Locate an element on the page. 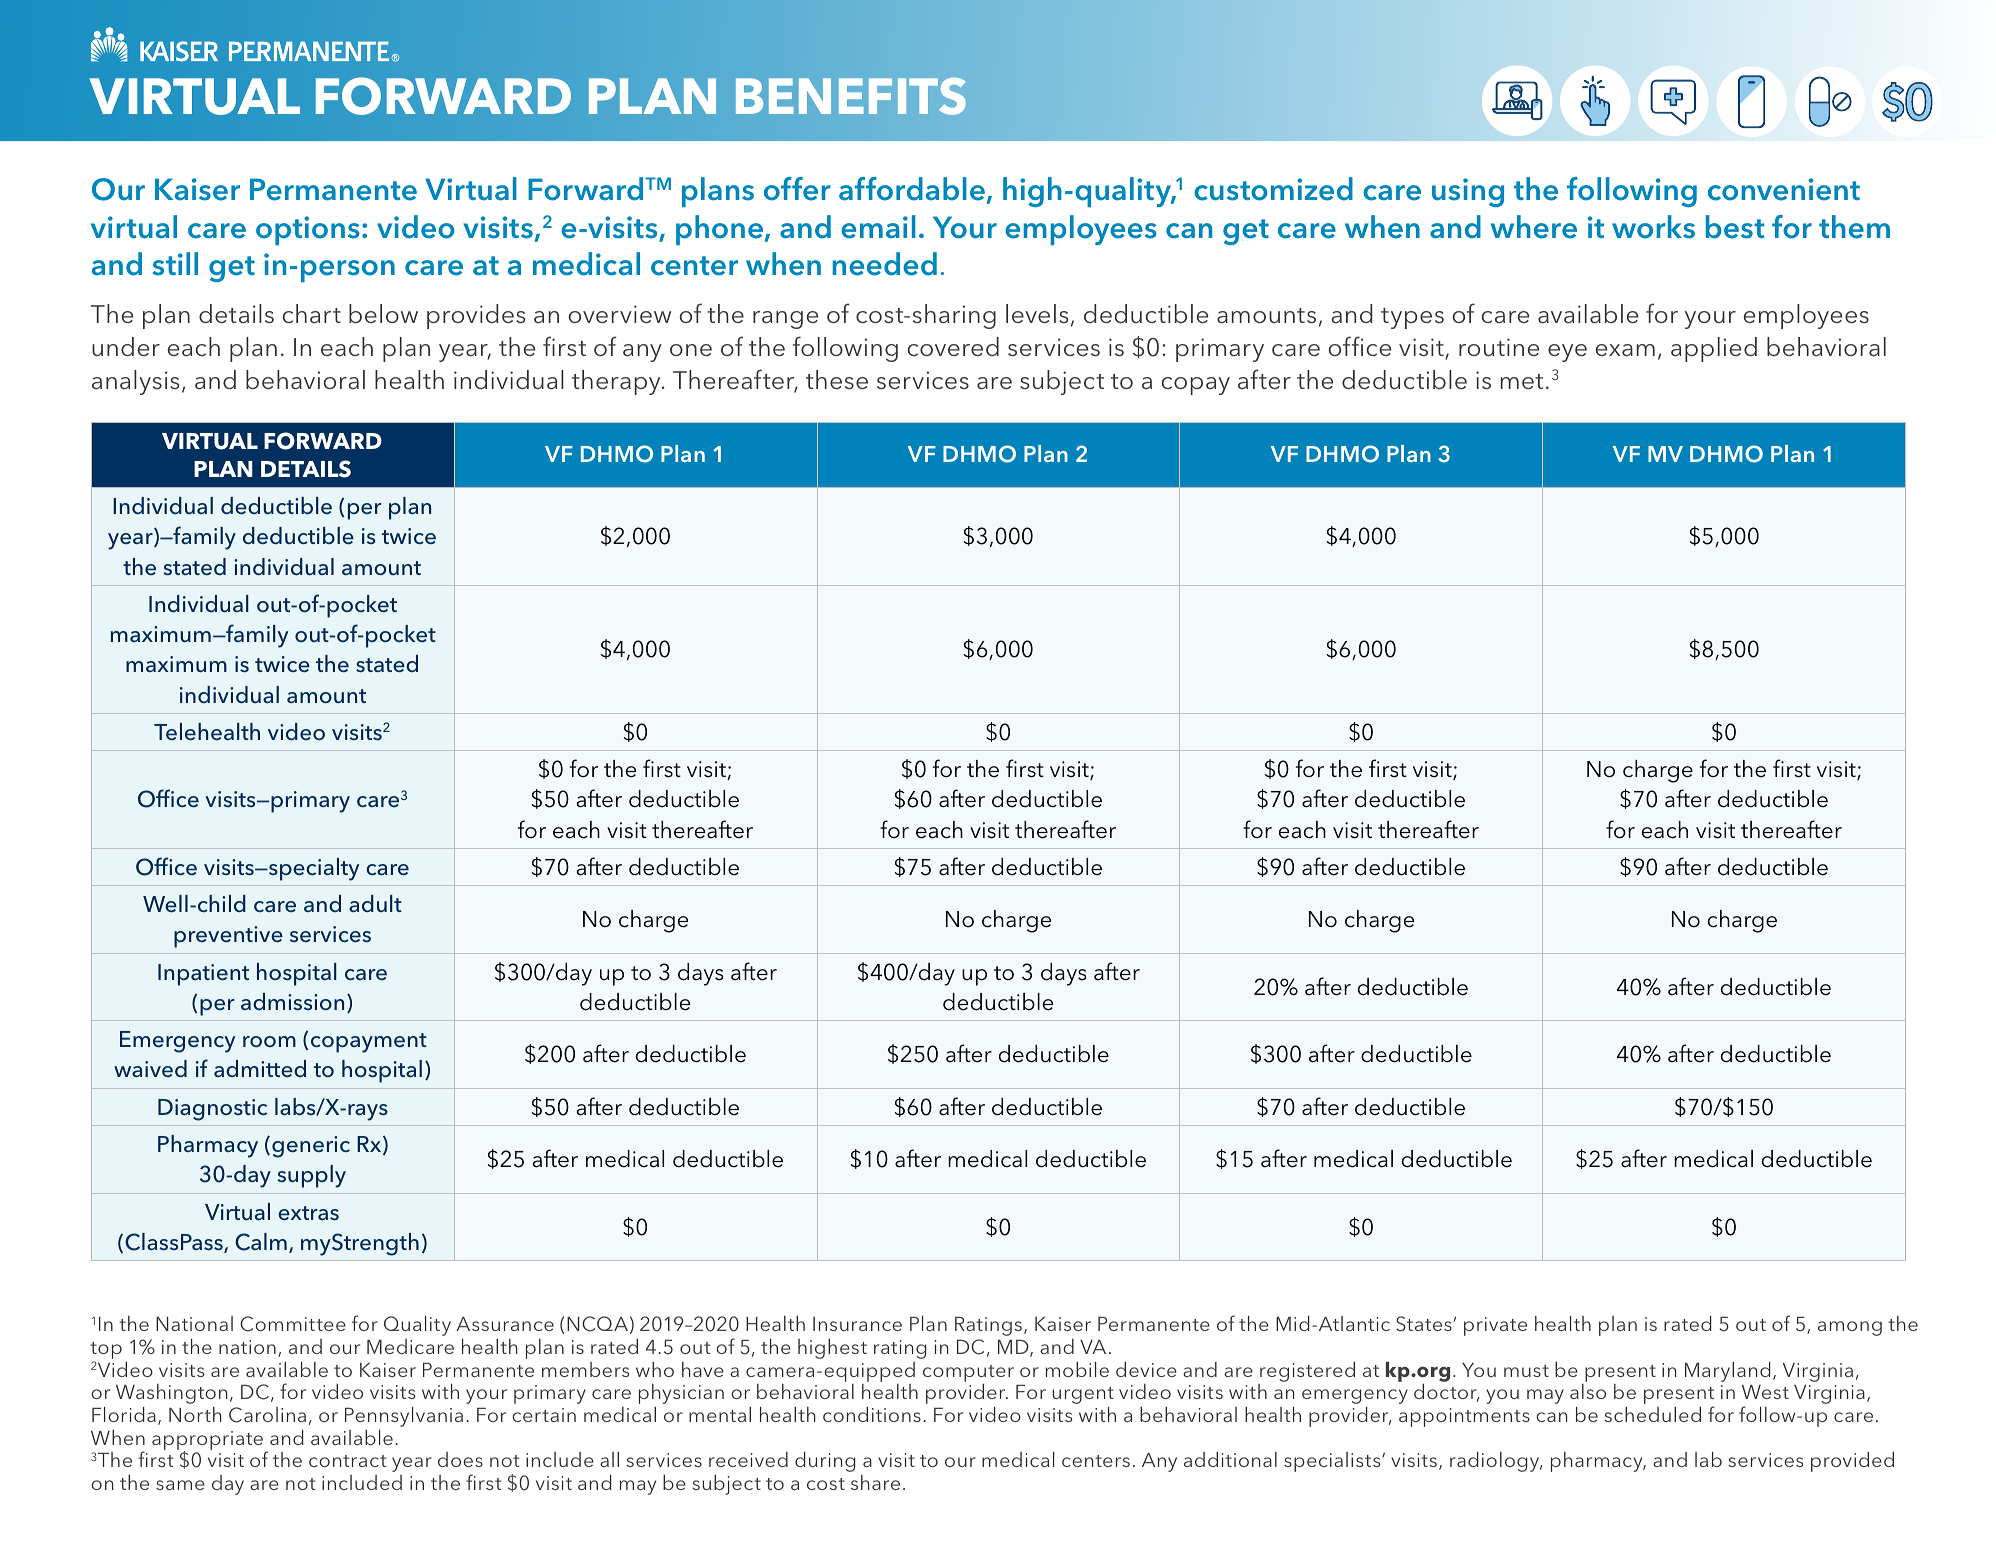 The height and width of the page is (1542, 1996). affordable is located at coordinates (912, 189).
